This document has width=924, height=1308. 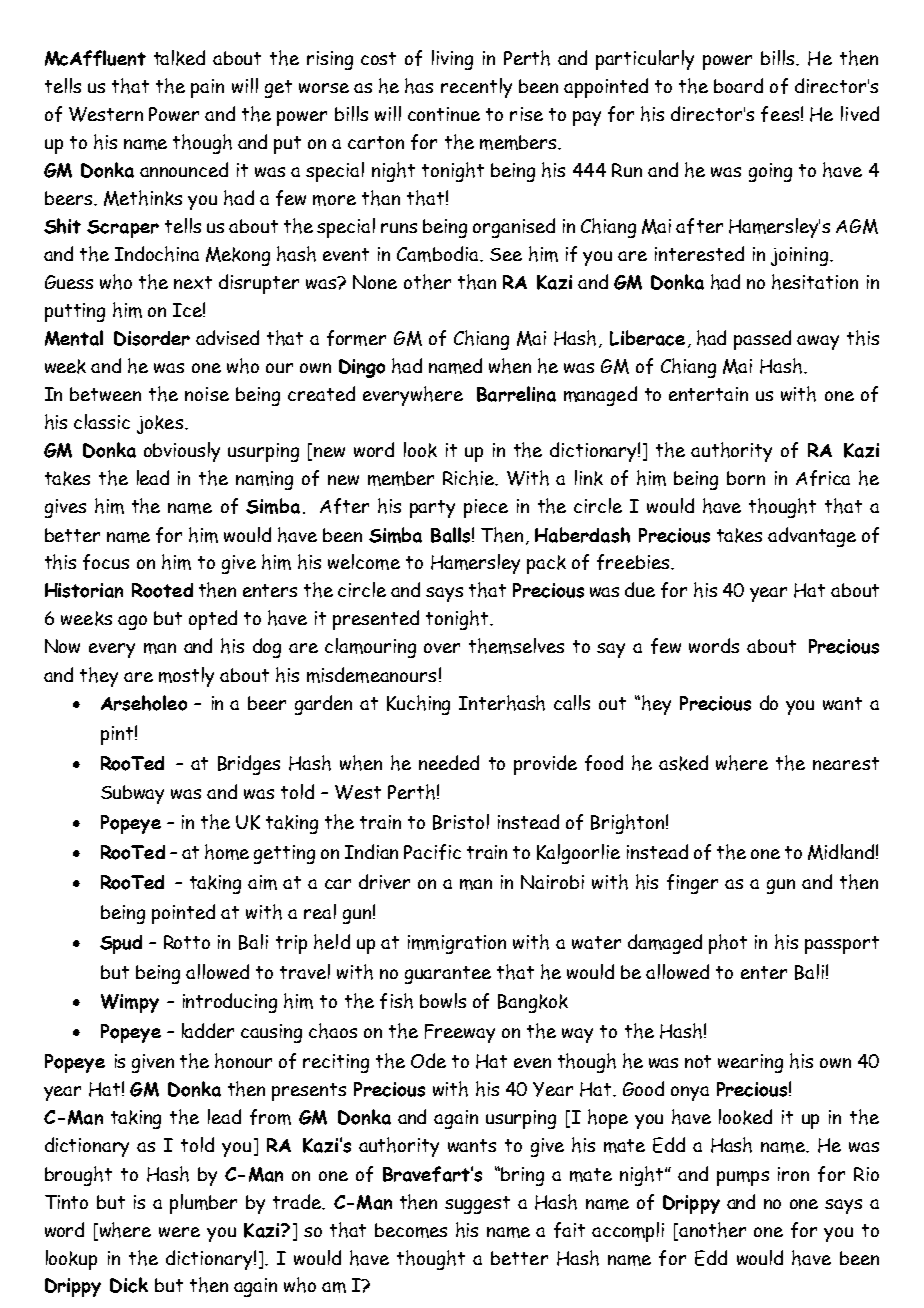 I want to click on due, so click(x=640, y=589).
